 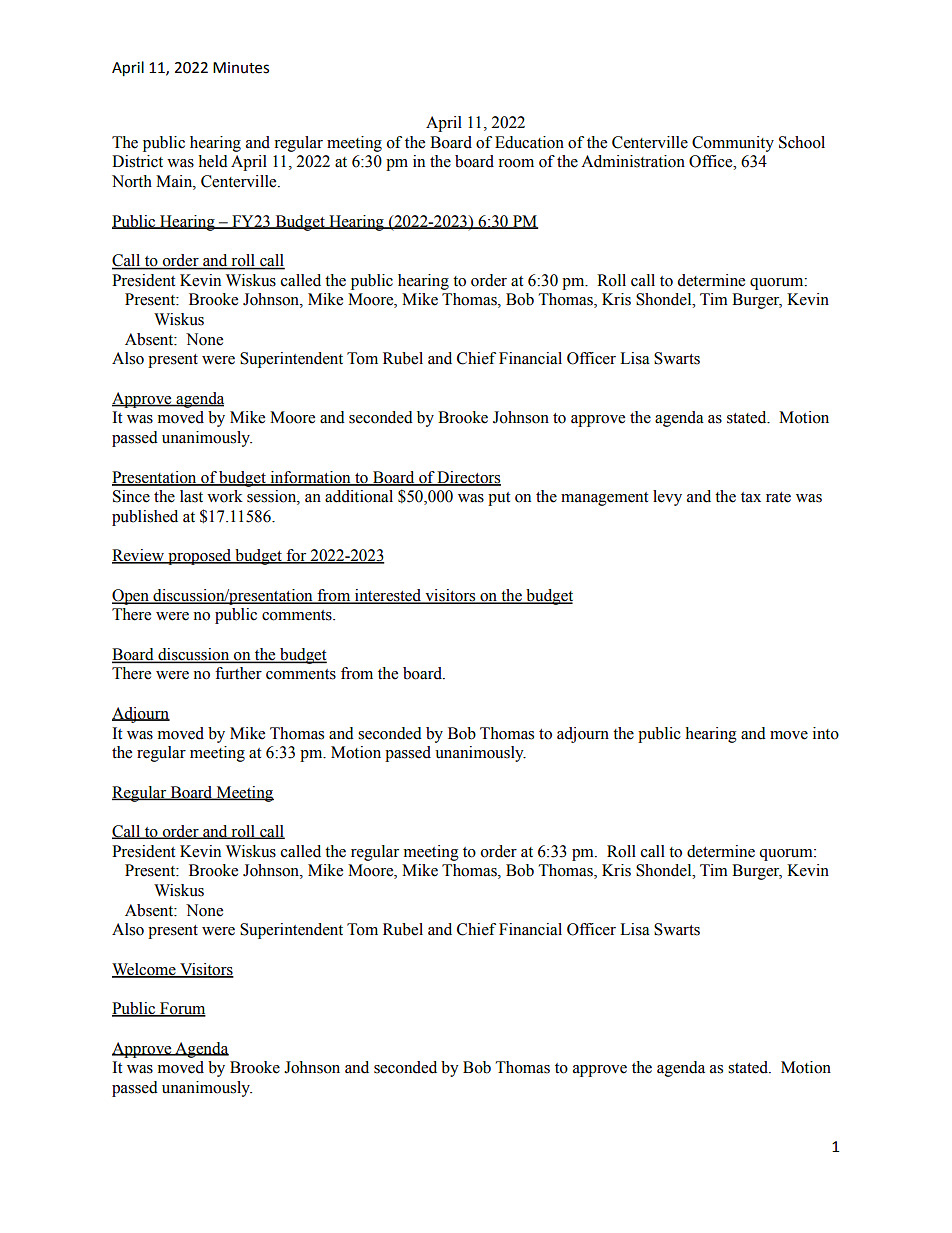 I want to click on into, so click(x=826, y=733).
